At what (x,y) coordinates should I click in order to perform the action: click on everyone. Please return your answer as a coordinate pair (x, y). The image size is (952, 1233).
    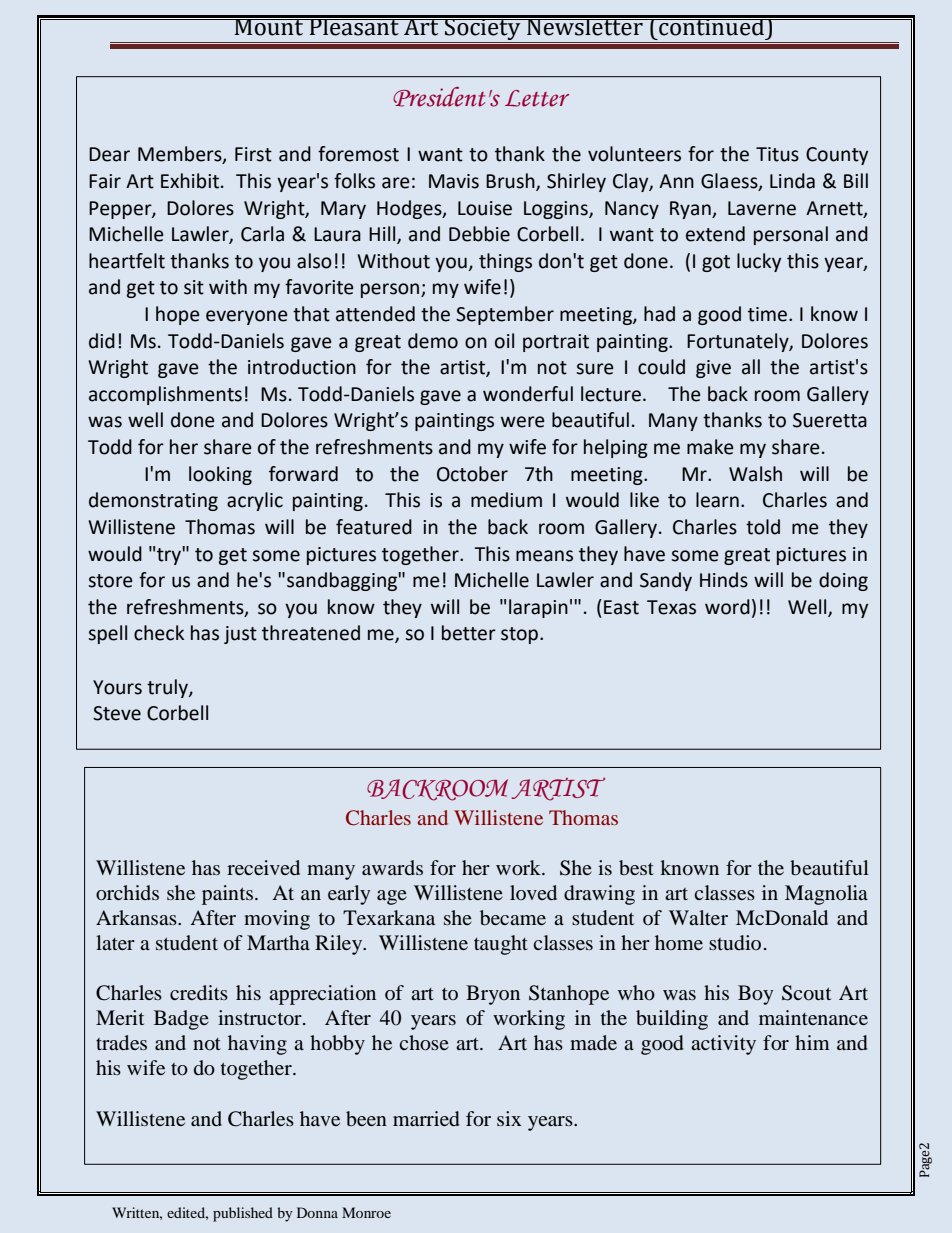
    Looking at the image, I should click on (247, 317).
